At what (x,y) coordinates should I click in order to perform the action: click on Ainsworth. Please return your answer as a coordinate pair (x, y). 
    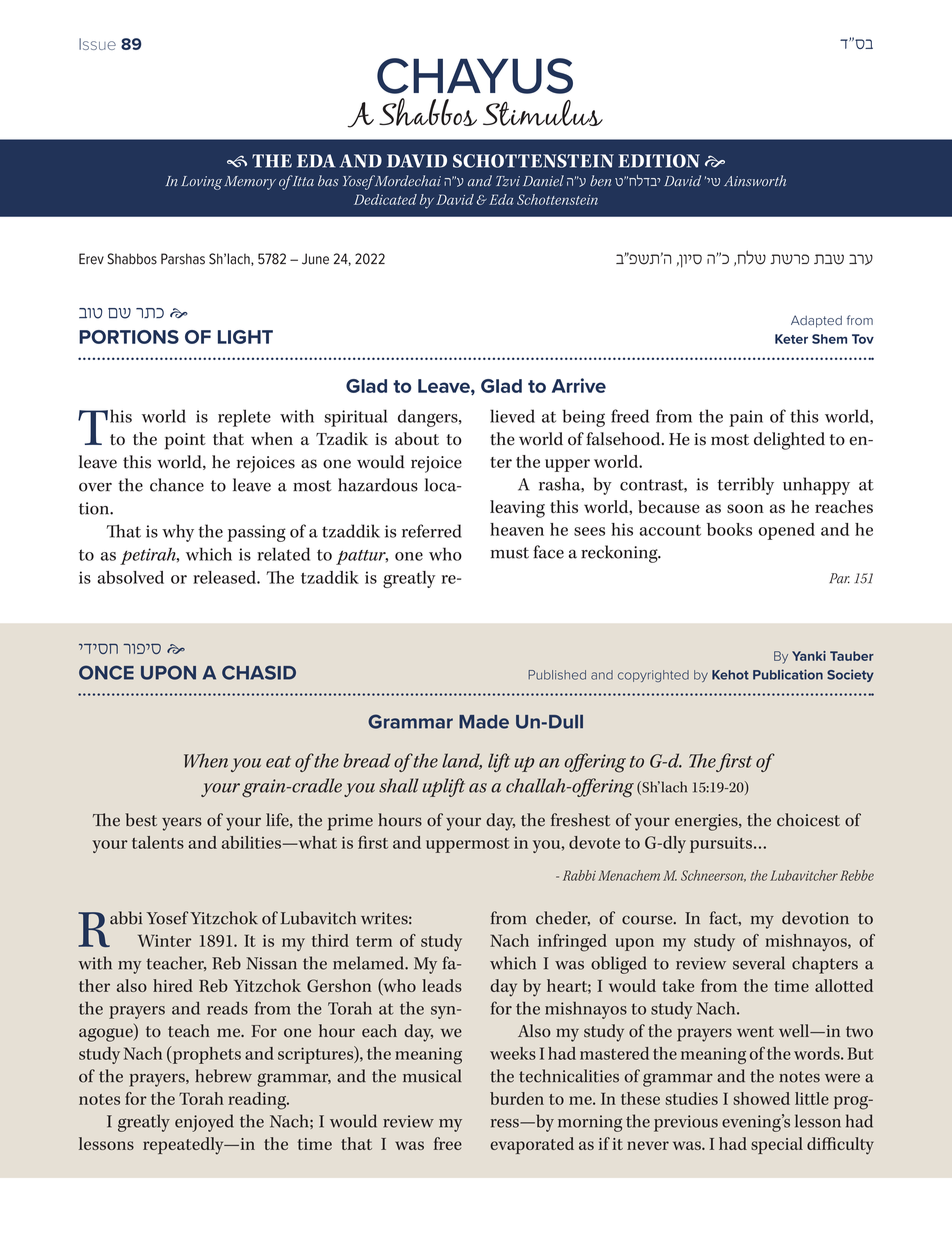
    Looking at the image, I should click on (755, 180).
